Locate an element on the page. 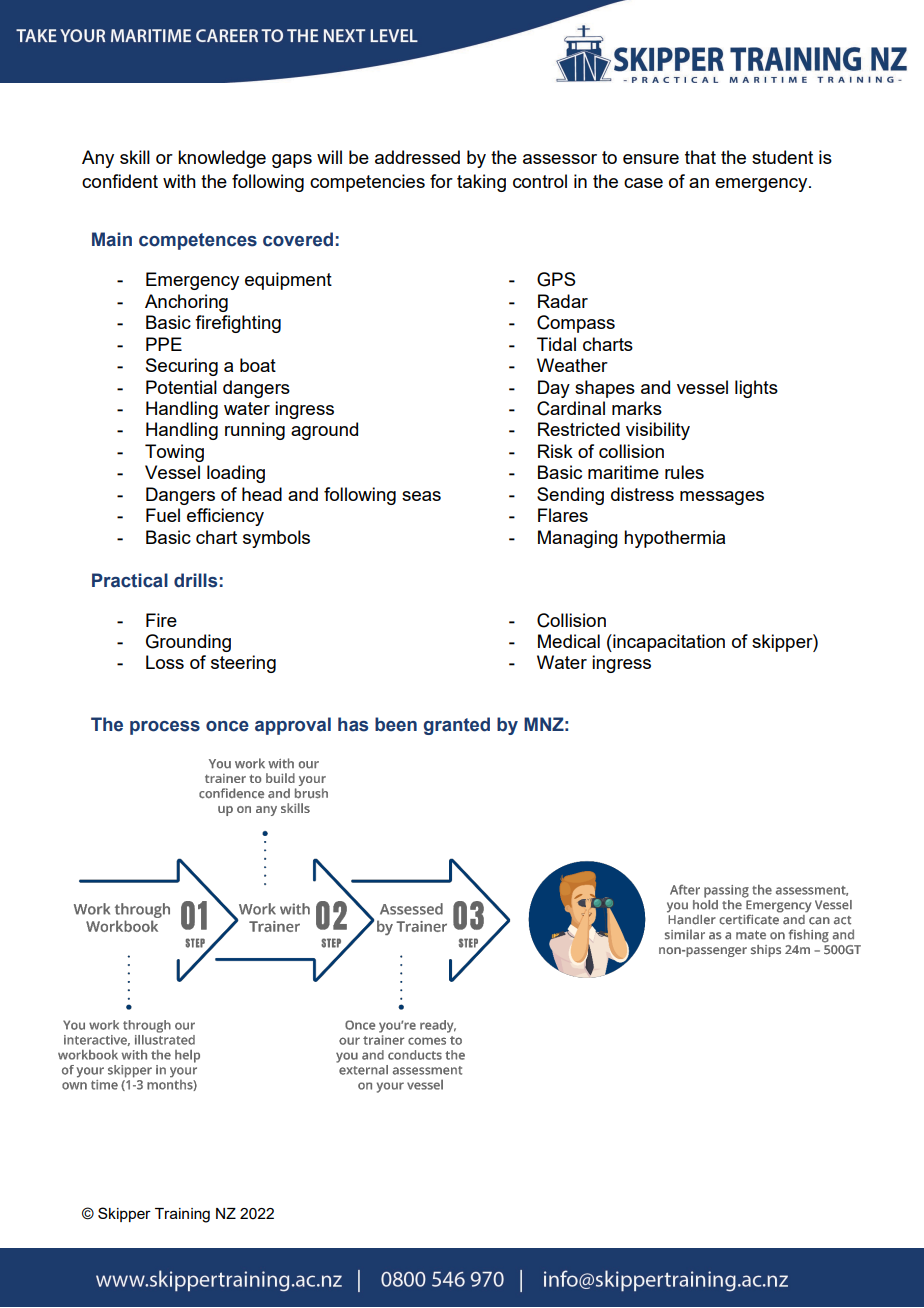 Image resolution: width=924 pixels, height=1308 pixels. with is located at coordinates (179, 181).
